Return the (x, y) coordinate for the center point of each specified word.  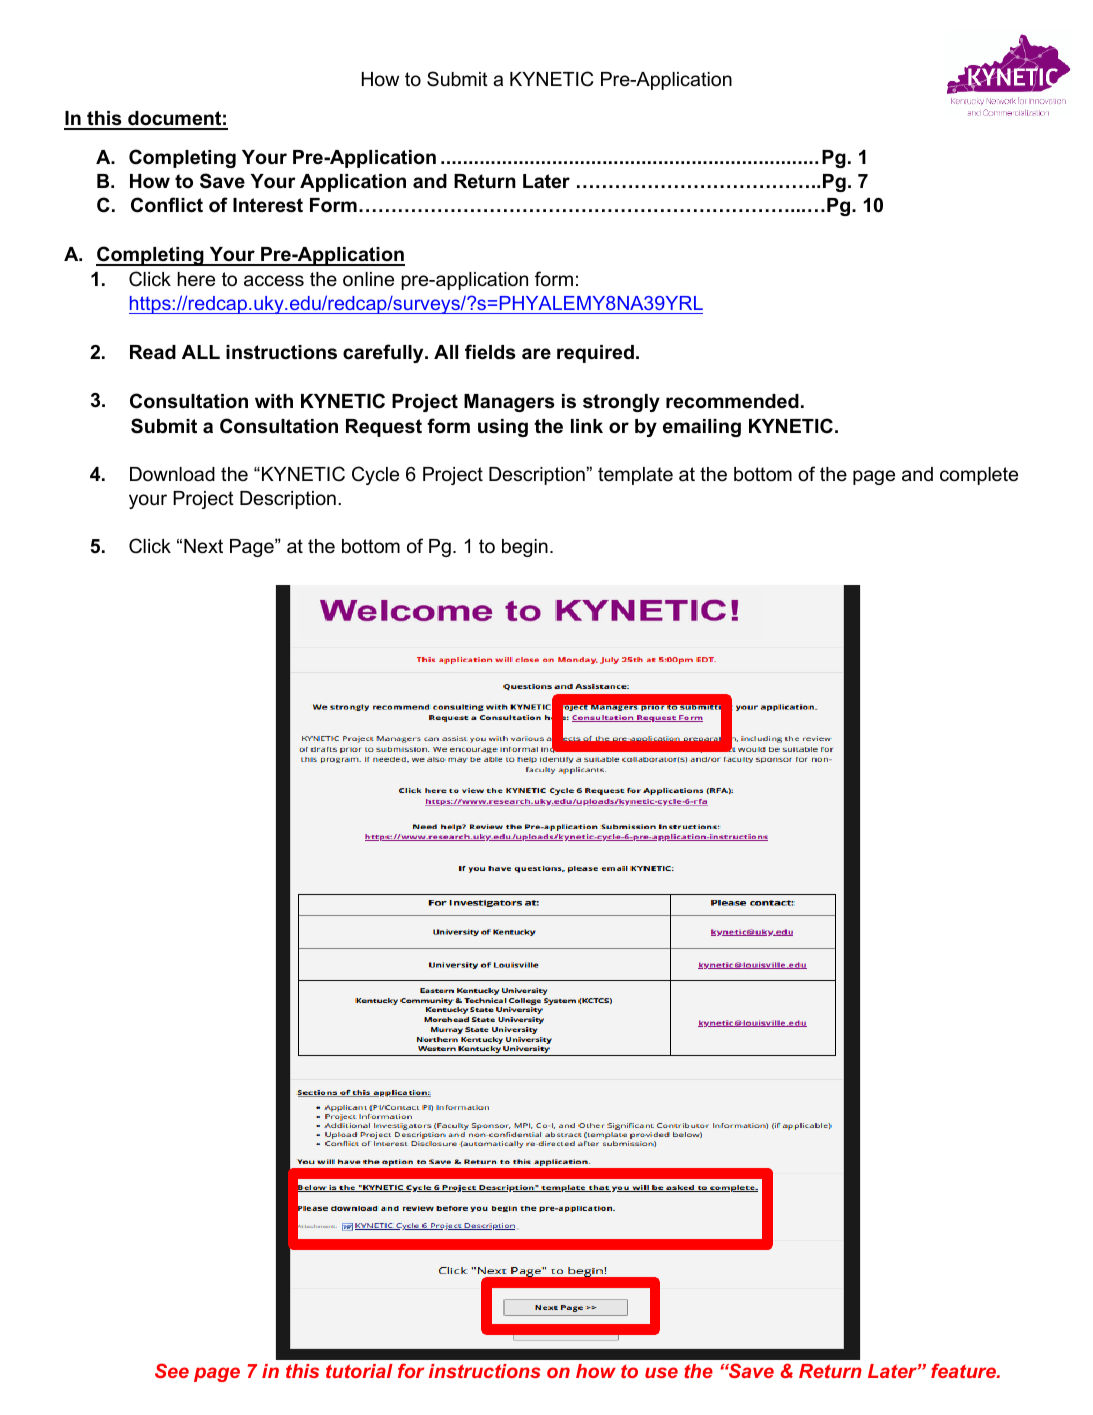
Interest (268, 205)
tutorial (359, 1371)
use (661, 1372)
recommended (732, 401)
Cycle (375, 475)
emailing (702, 428)
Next (203, 546)
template (635, 476)
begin (525, 548)
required (595, 354)
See (172, 1370)
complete (979, 476)
